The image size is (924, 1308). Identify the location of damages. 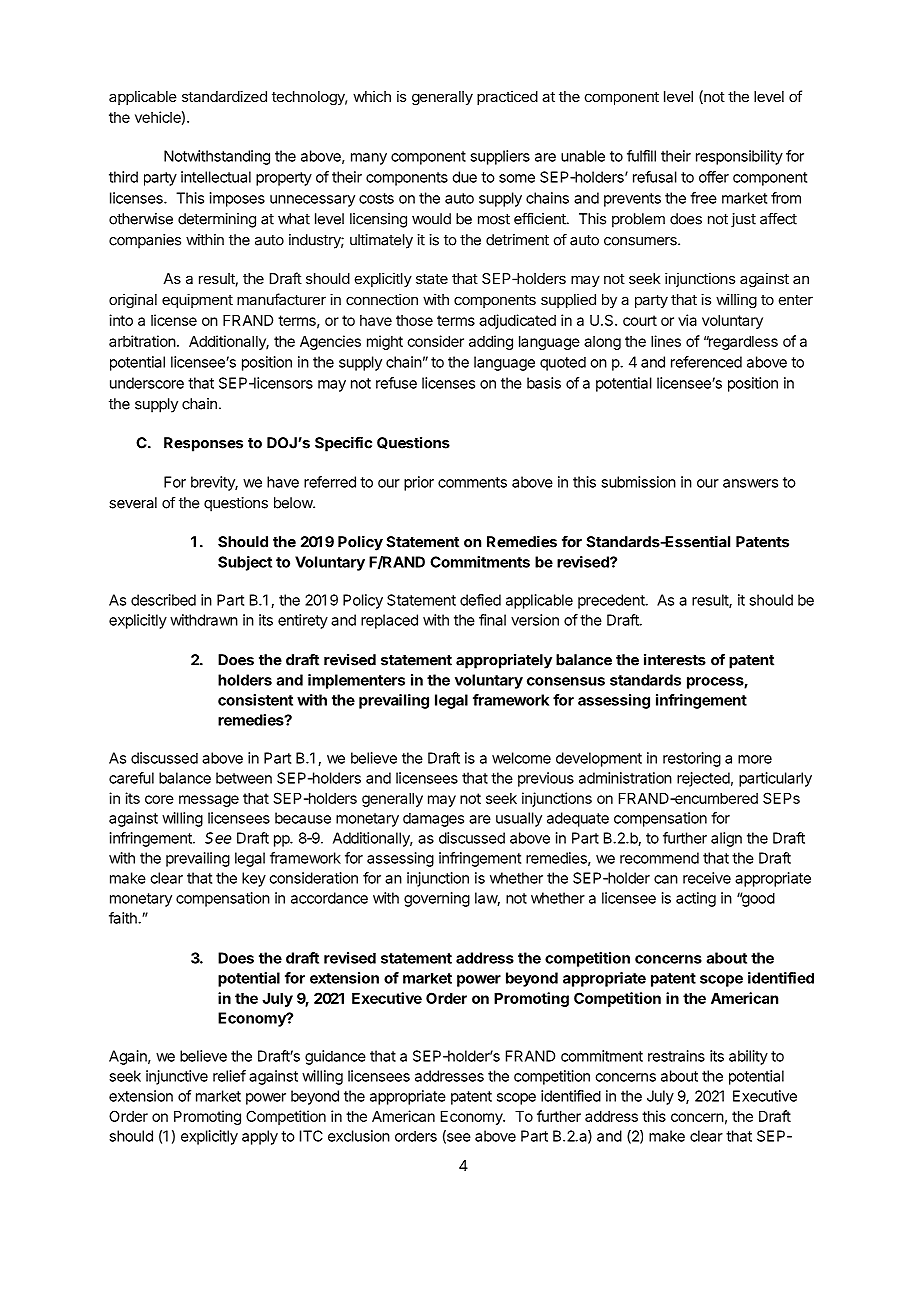
(433, 820).
